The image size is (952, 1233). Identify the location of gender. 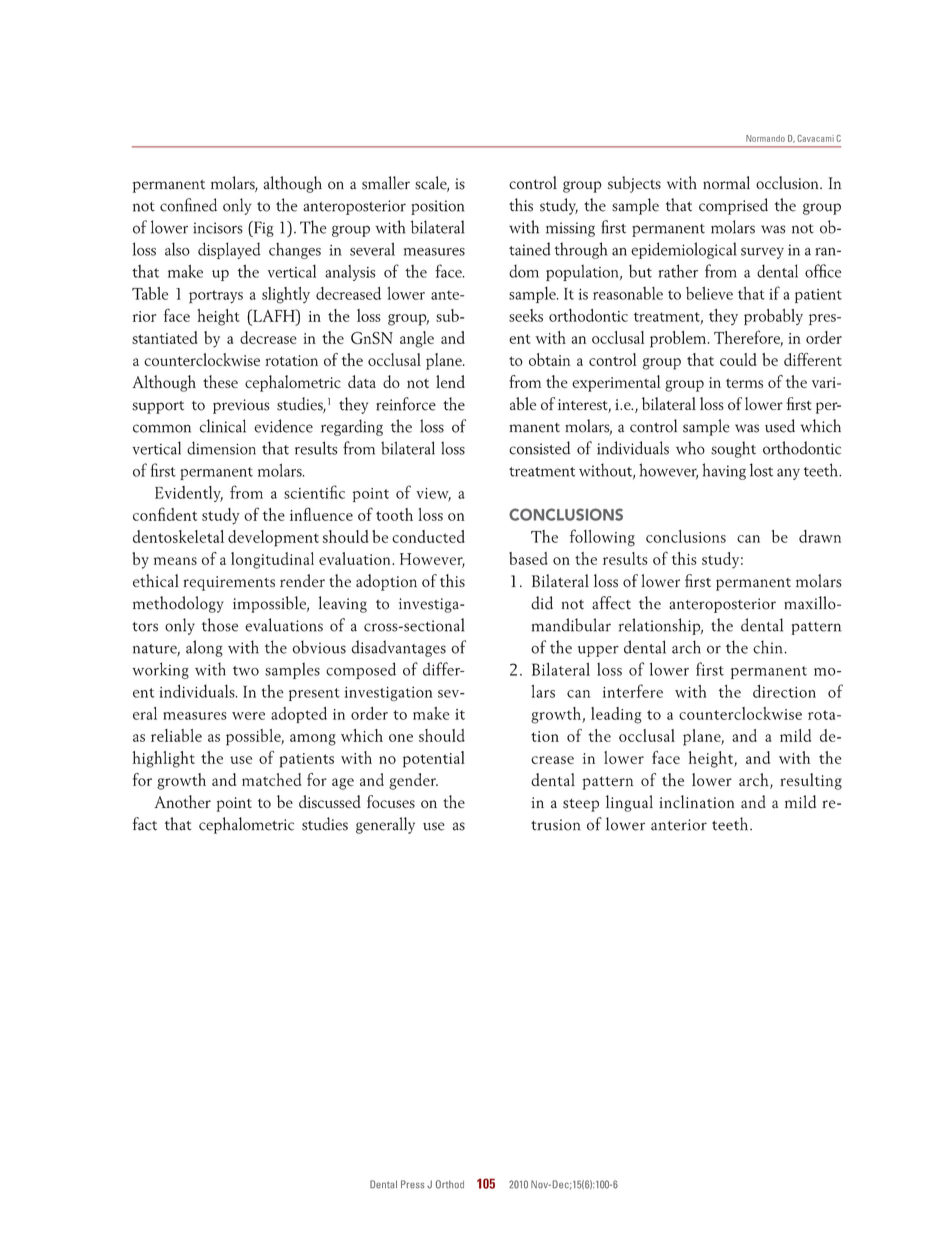
(413, 781).
